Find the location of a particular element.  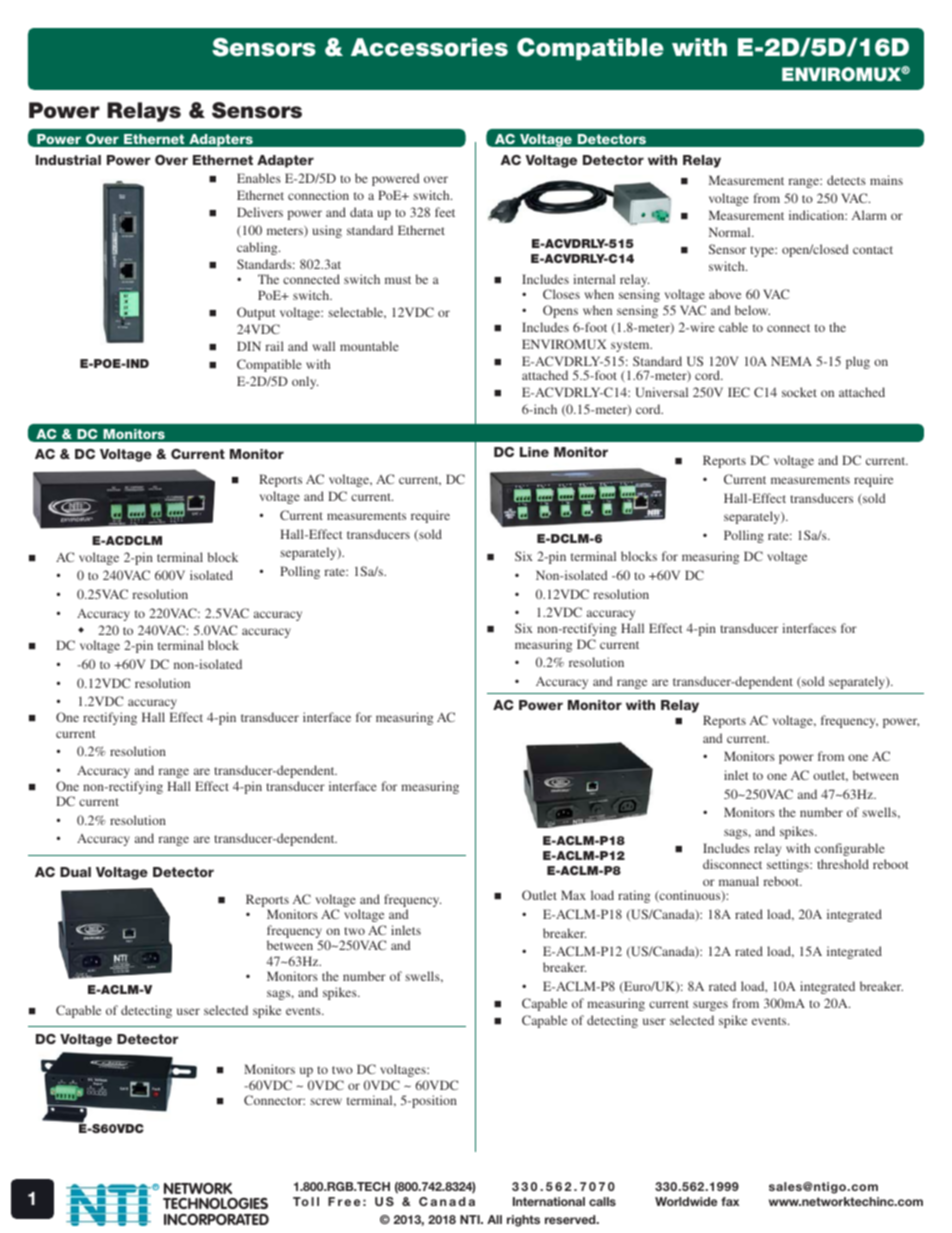

Accessories is located at coordinates (429, 47).
